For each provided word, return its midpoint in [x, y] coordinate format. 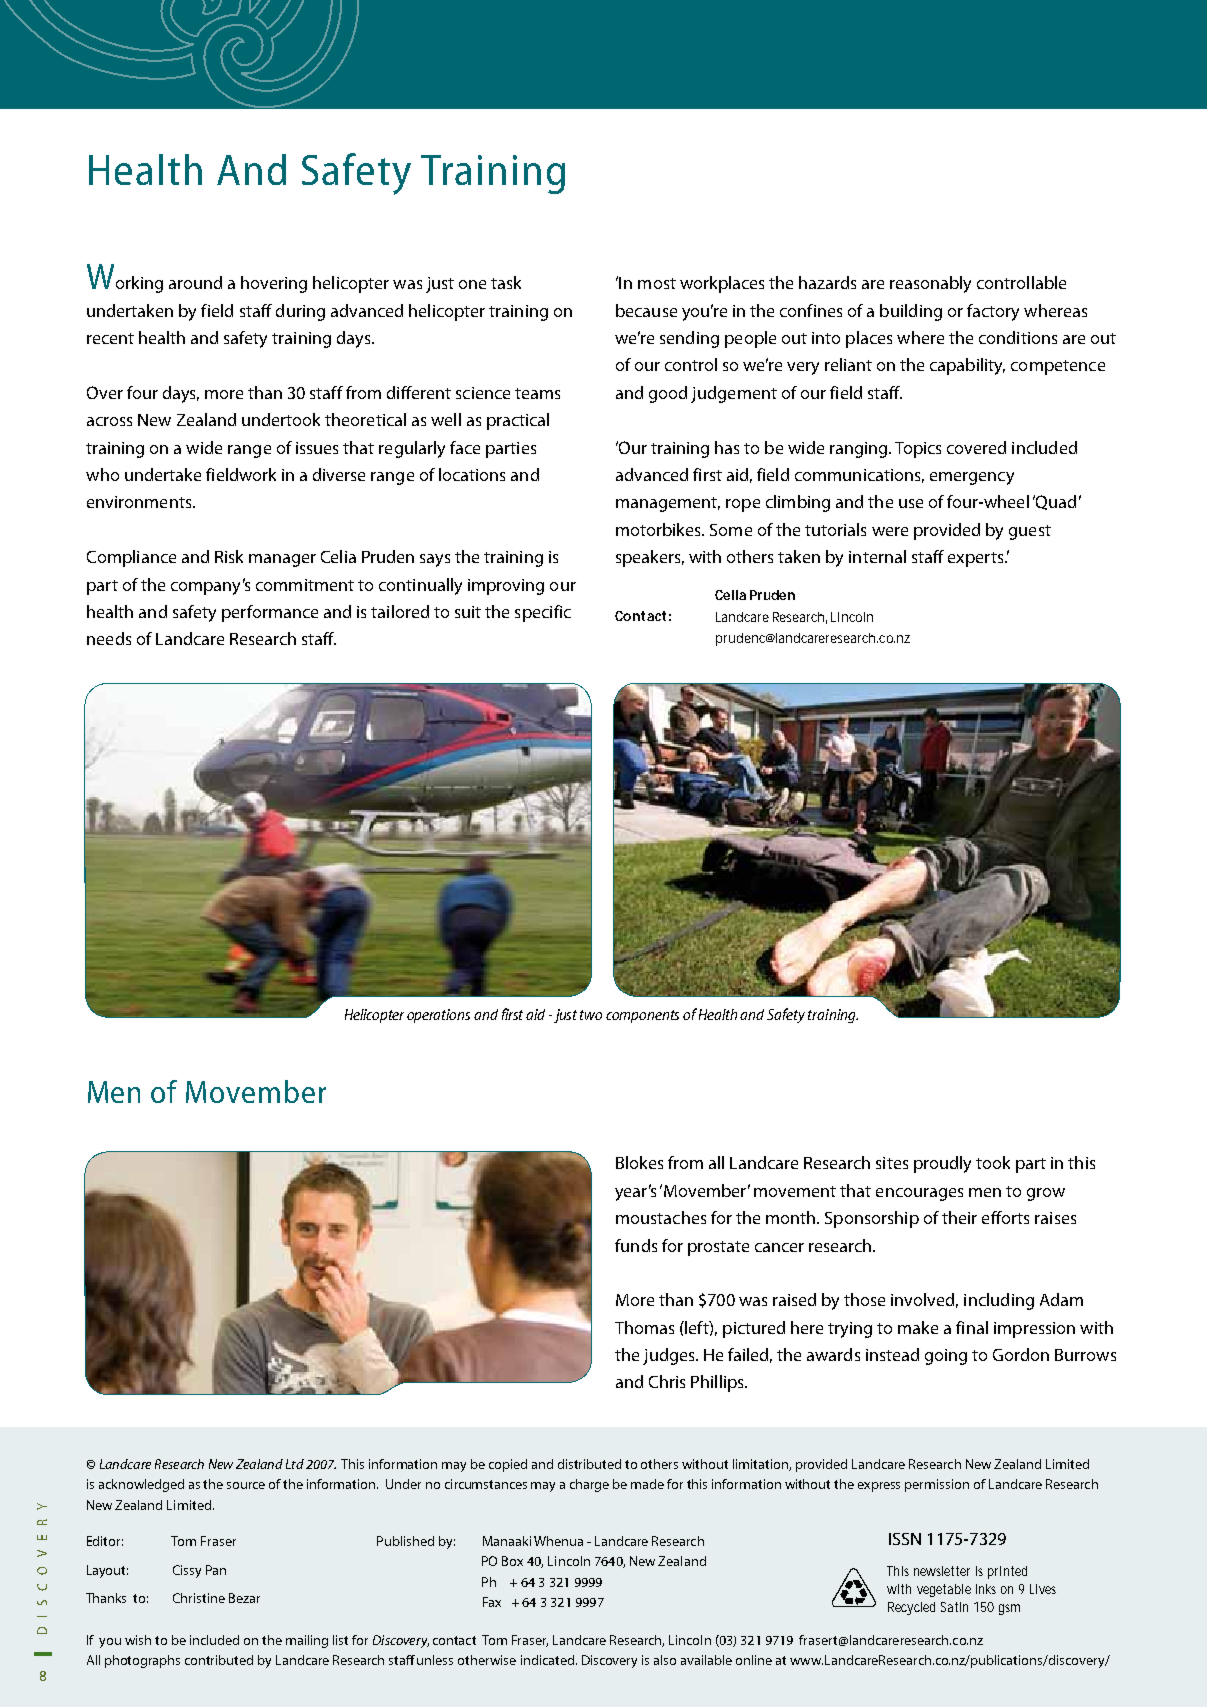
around [195, 282]
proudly [942, 1164]
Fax [492, 1602]
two [591, 1015]
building [911, 312]
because [646, 310]
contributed [219, 1660]
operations [438, 1016]
